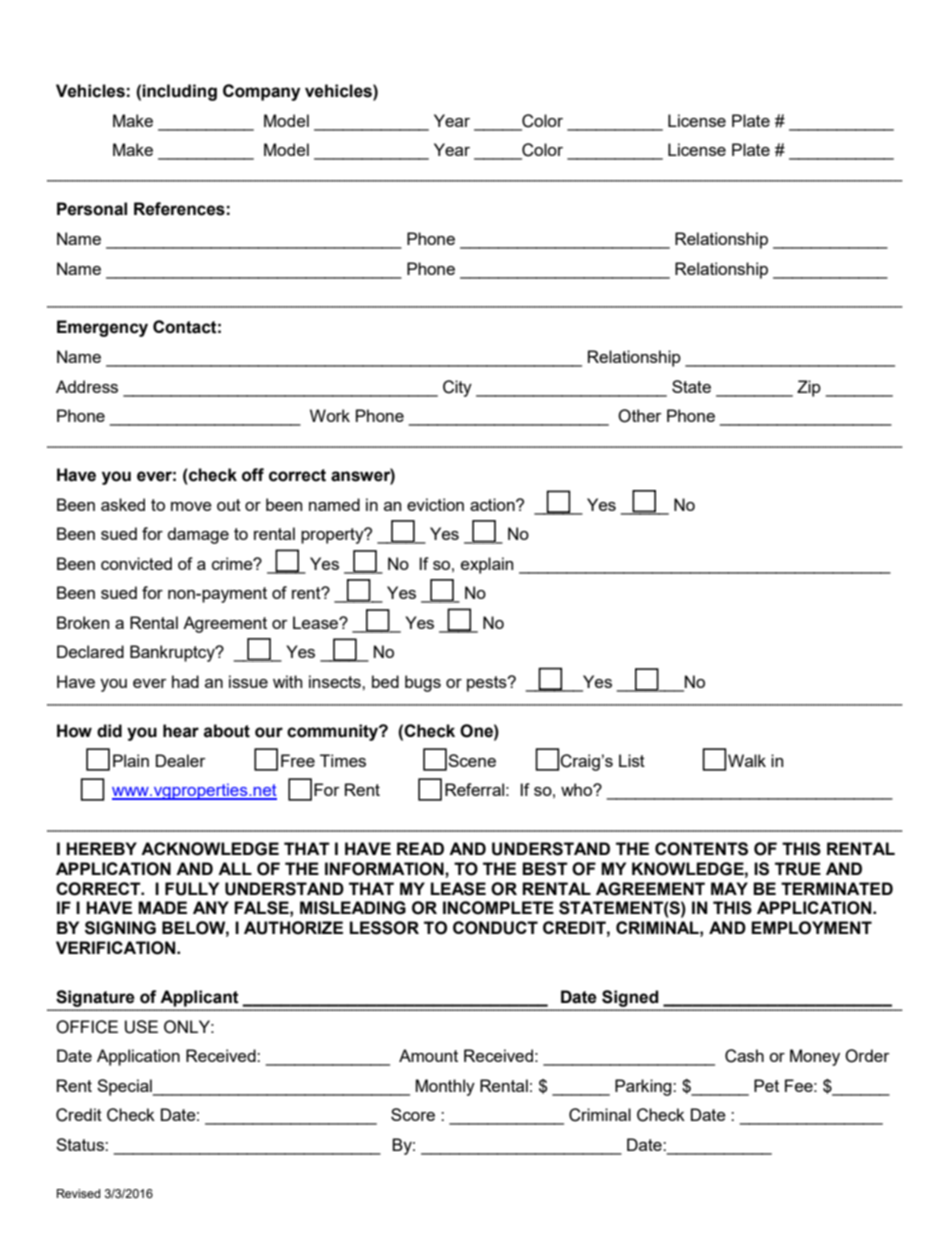  Describe the element at coordinates (640, 416) in the screenshot. I see `Other` at that location.
